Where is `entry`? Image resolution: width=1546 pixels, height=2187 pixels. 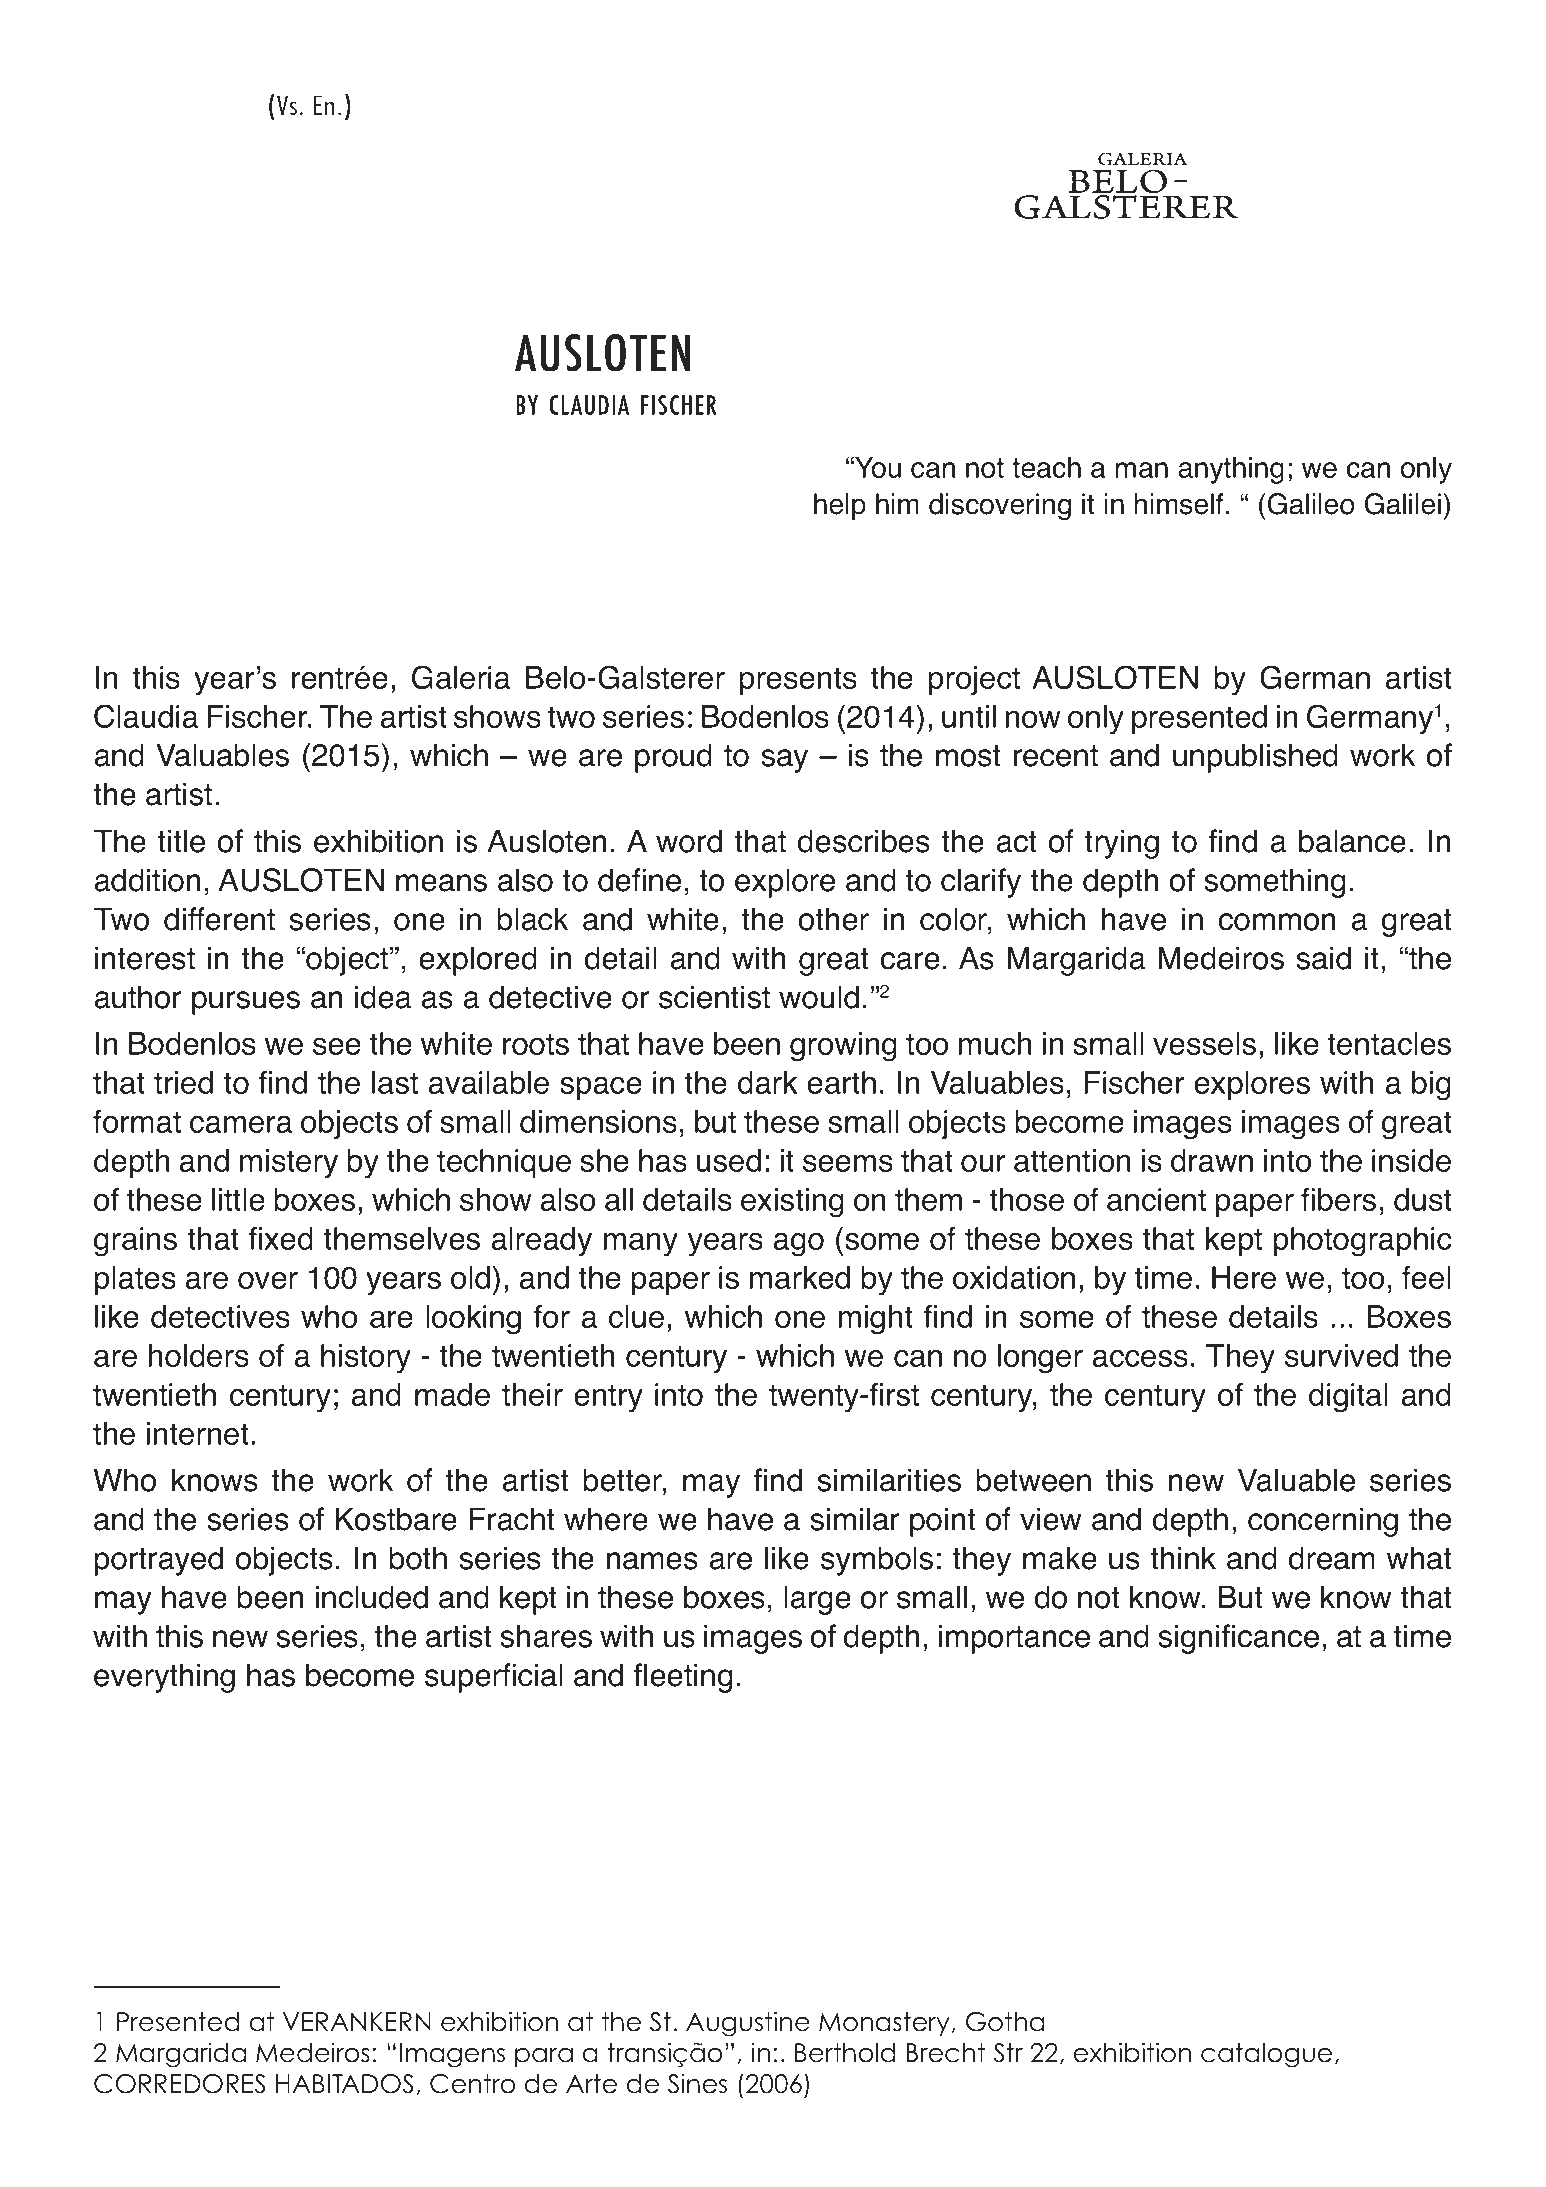 entry is located at coordinates (608, 1398).
